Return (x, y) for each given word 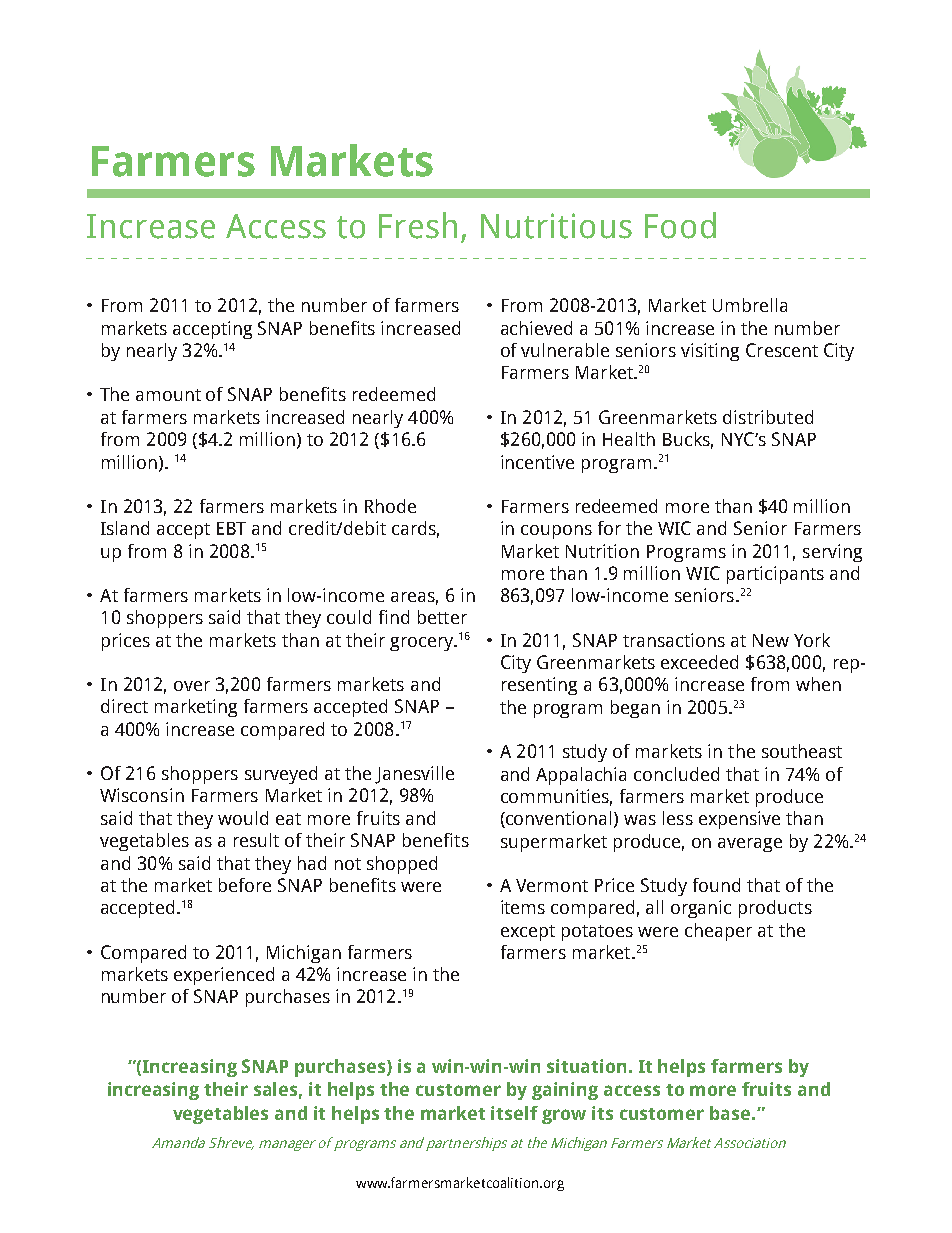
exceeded (699, 662)
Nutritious (556, 226)
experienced (224, 976)
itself (514, 1113)
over (192, 686)
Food (680, 225)
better (442, 617)
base (731, 1113)
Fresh (418, 225)
